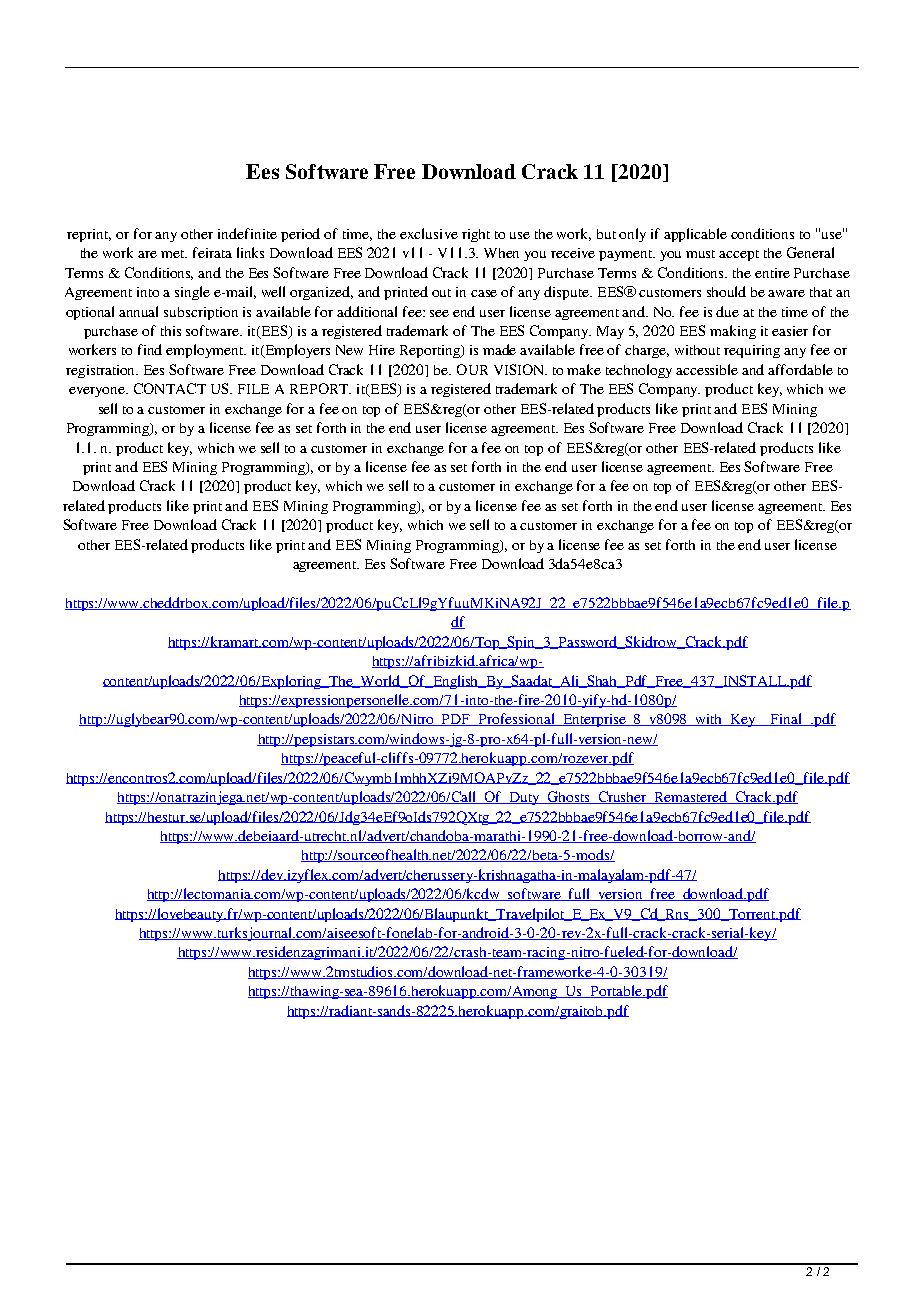 The image size is (924, 1308). Describe the element at coordinates (367, 311) in the screenshot. I see `additional` at that location.
